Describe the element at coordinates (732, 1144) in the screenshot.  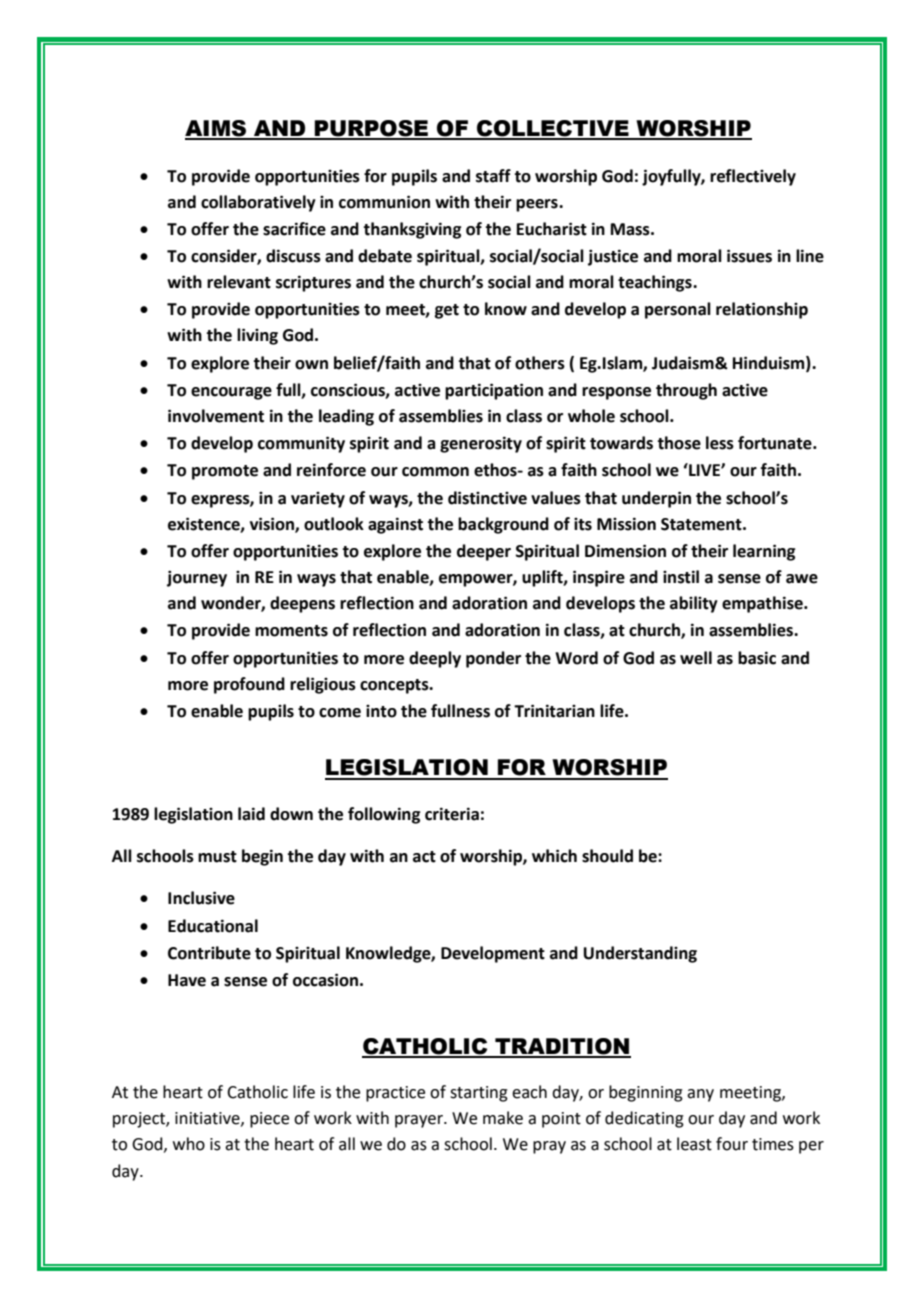
I see `four` at that location.
